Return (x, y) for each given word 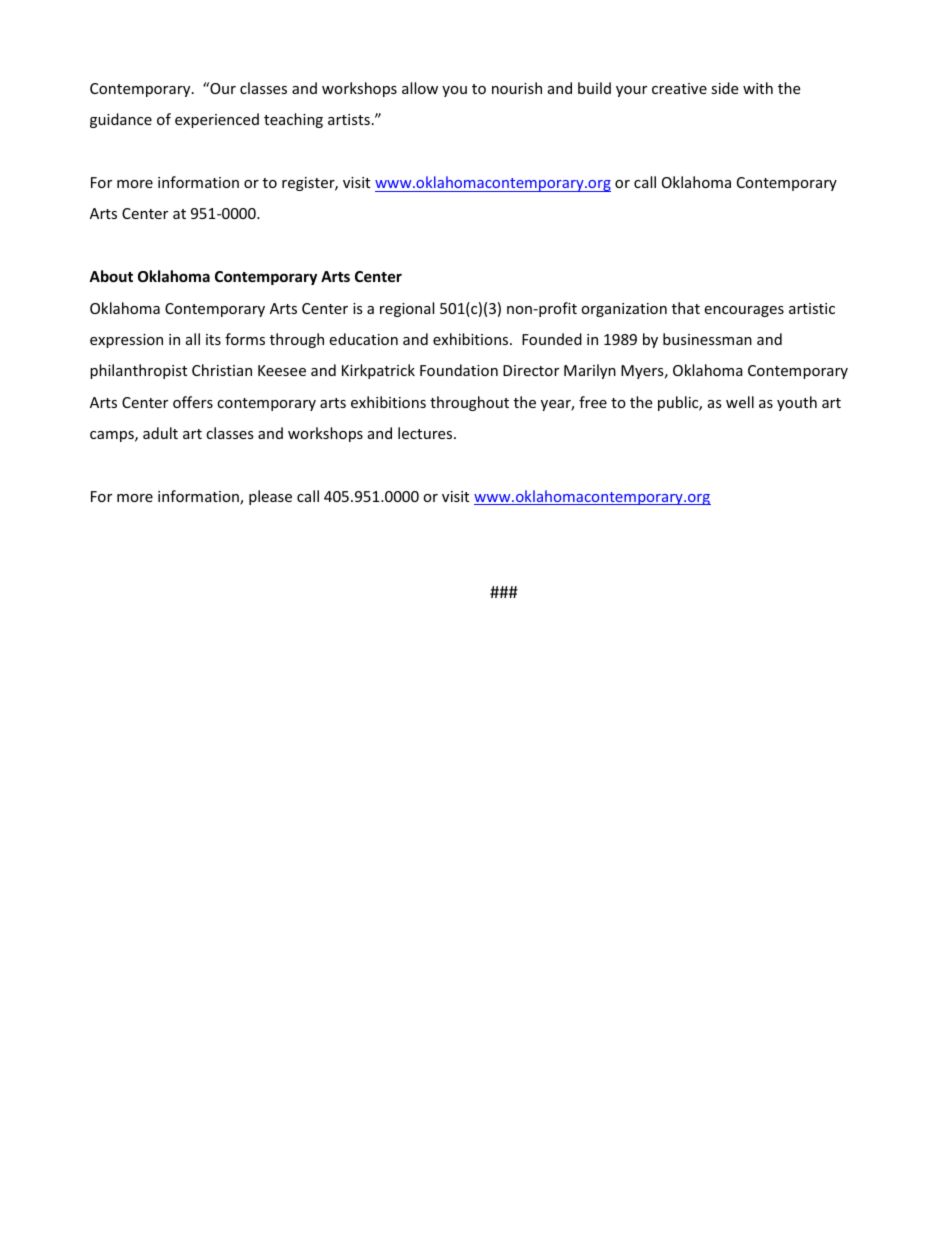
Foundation (459, 370)
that (686, 308)
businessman (707, 339)
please (270, 497)
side (724, 88)
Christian (222, 370)
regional (407, 309)
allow (420, 88)
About (111, 276)
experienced (217, 120)
